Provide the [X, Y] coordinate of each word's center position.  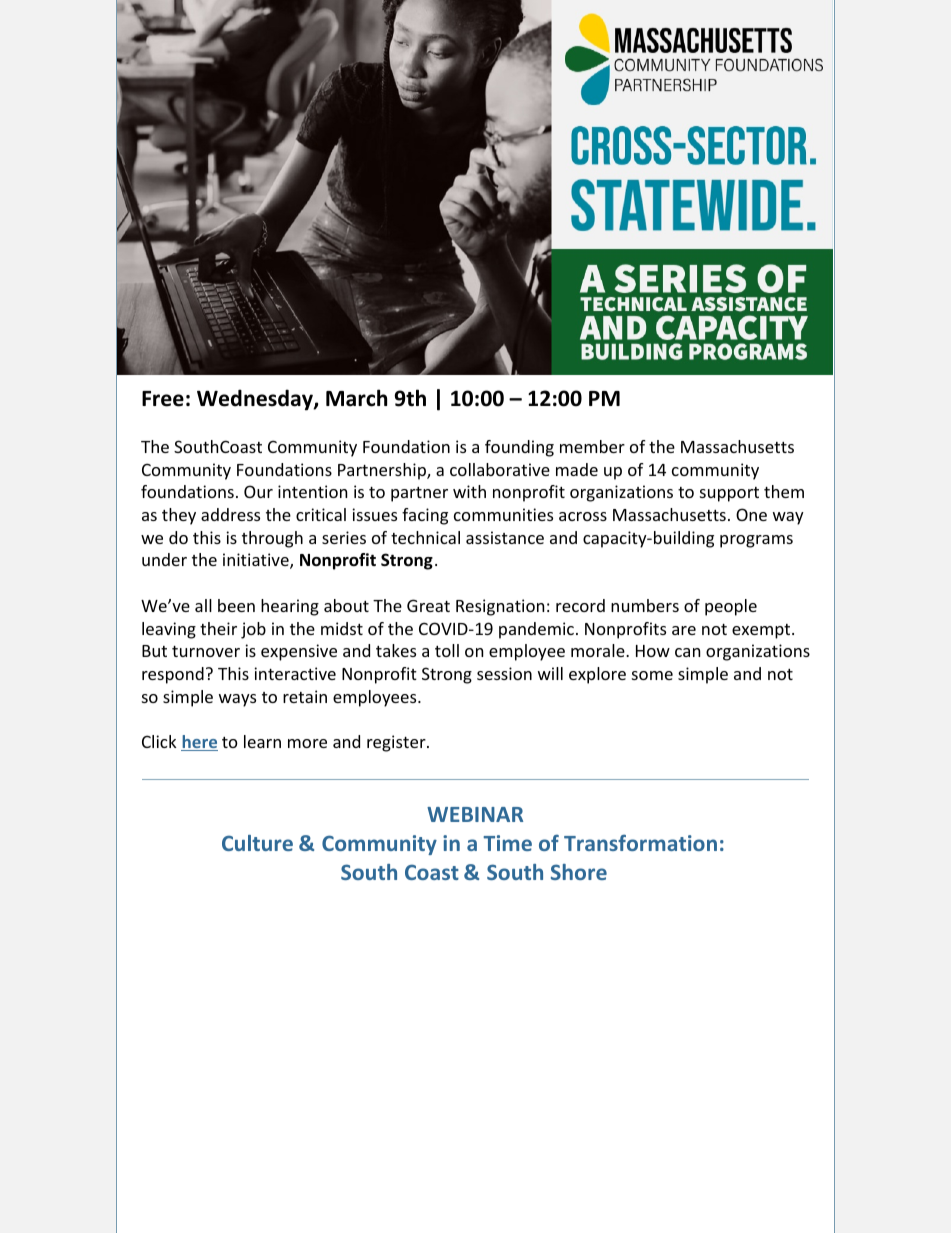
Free [163, 399]
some [652, 675]
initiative [257, 561]
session [504, 673]
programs [756, 541]
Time [507, 843]
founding [519, 448]
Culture [257, 843]
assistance [505, 537]
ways [237, 700]
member [592, 446]
